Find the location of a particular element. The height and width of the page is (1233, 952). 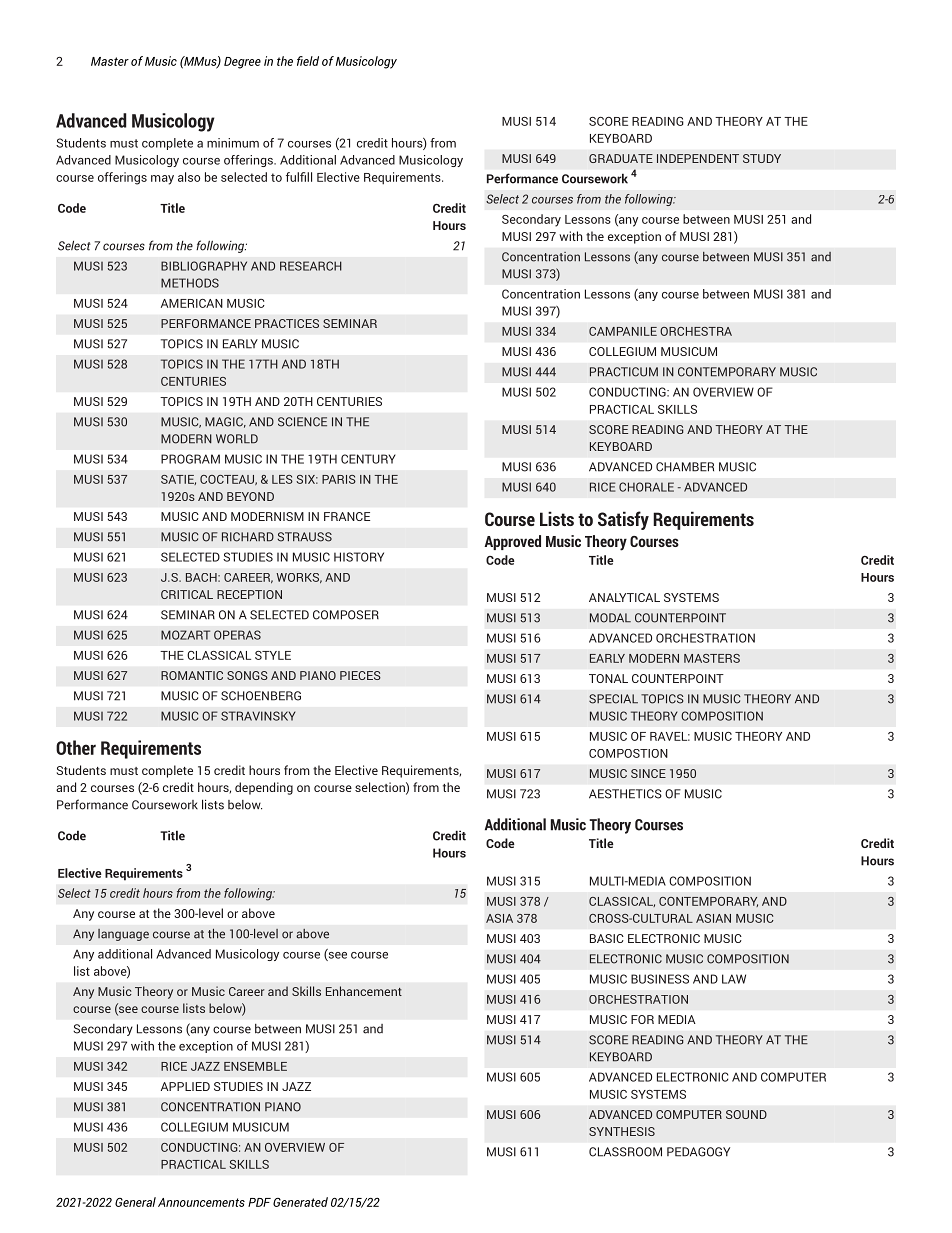

depending is located at coordinates (264, 788).
